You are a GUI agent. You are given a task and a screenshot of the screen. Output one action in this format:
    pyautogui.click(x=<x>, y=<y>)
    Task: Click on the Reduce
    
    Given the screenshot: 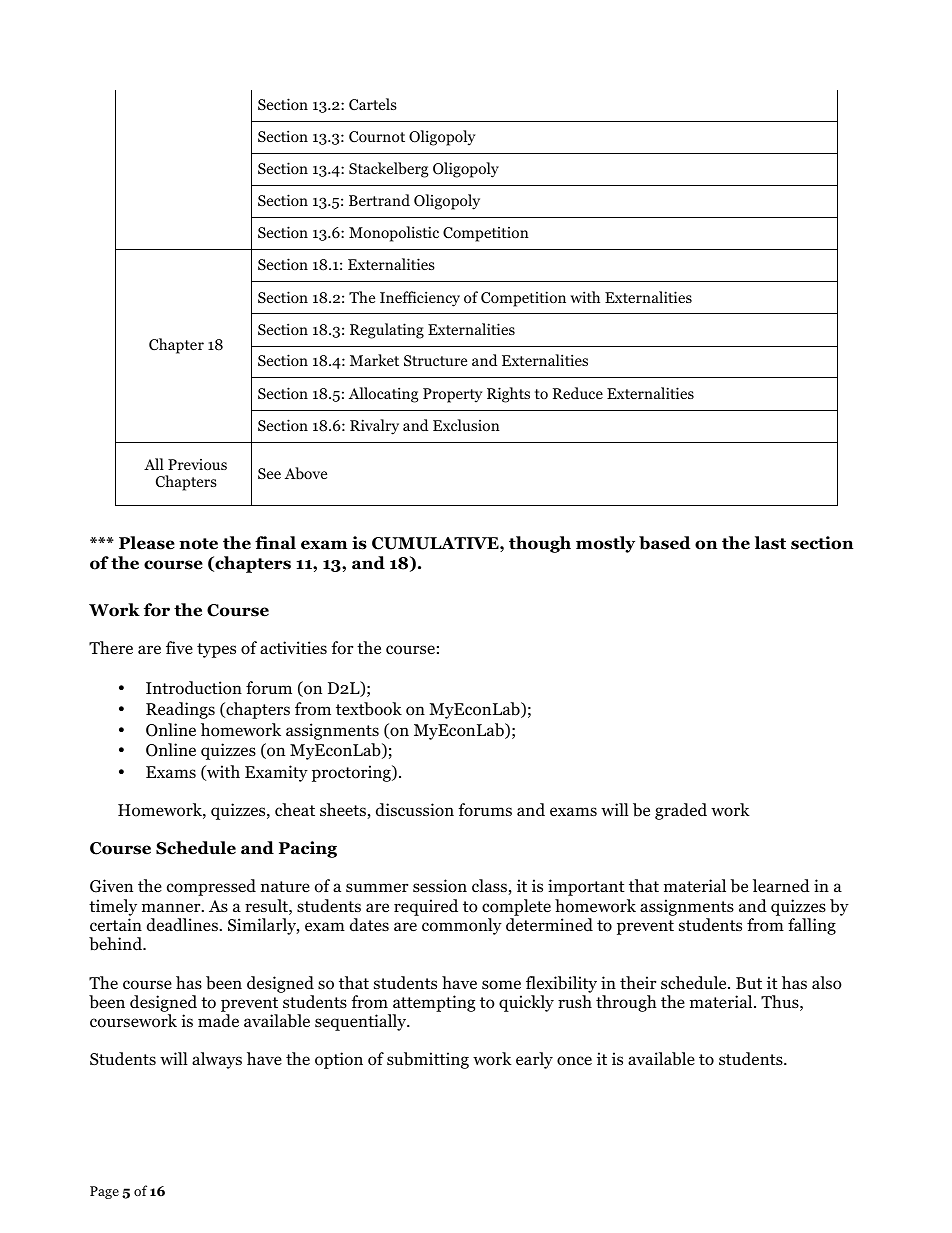 What is the action you would take?
    pyautogui.click(x=578, y=393)
